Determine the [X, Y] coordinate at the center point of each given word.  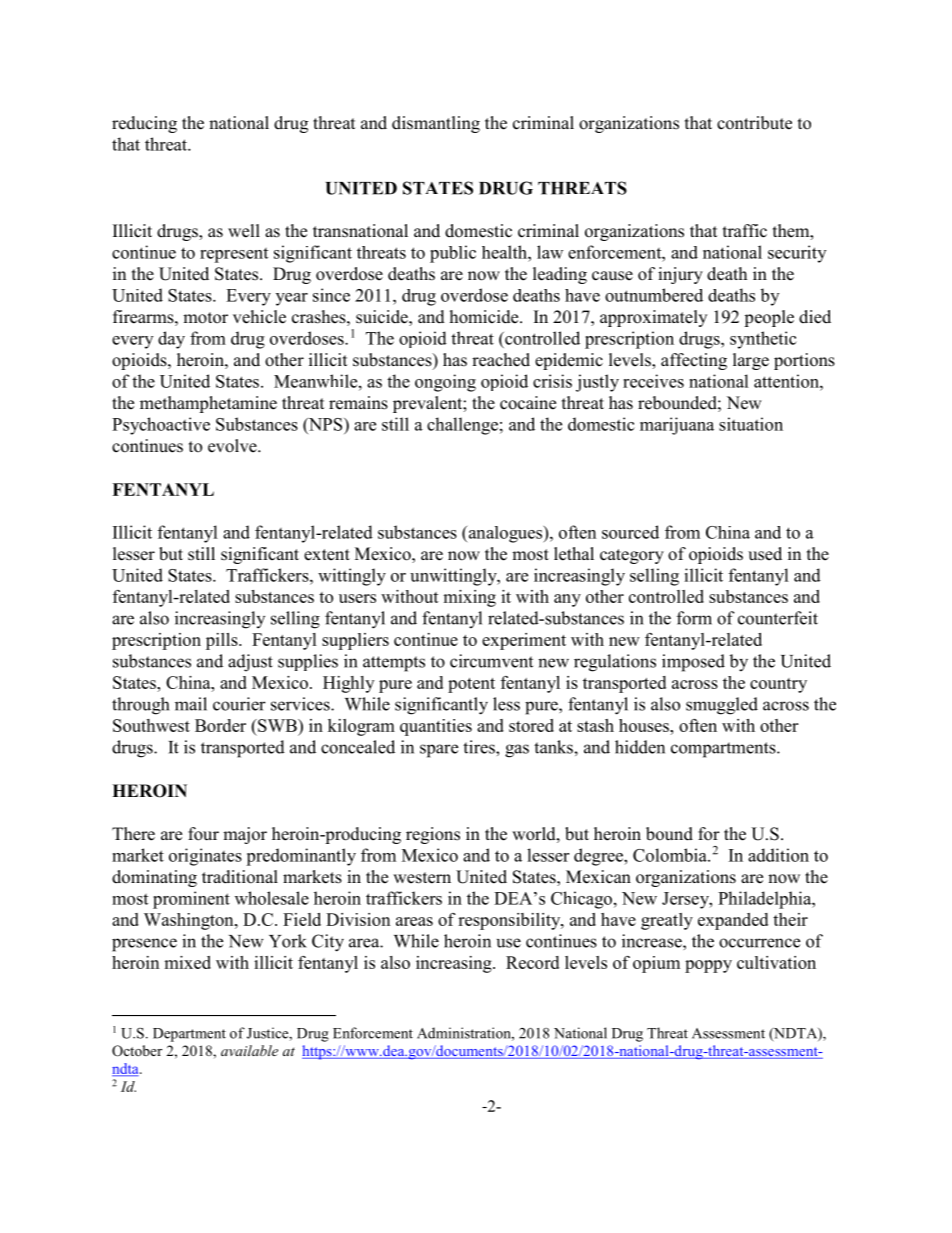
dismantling [436, 124]
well [244, 231]
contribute [754, 123]
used [765, 554]
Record [532, 962]
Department [189, 1035]
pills [223, 641]
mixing [469, 598]
